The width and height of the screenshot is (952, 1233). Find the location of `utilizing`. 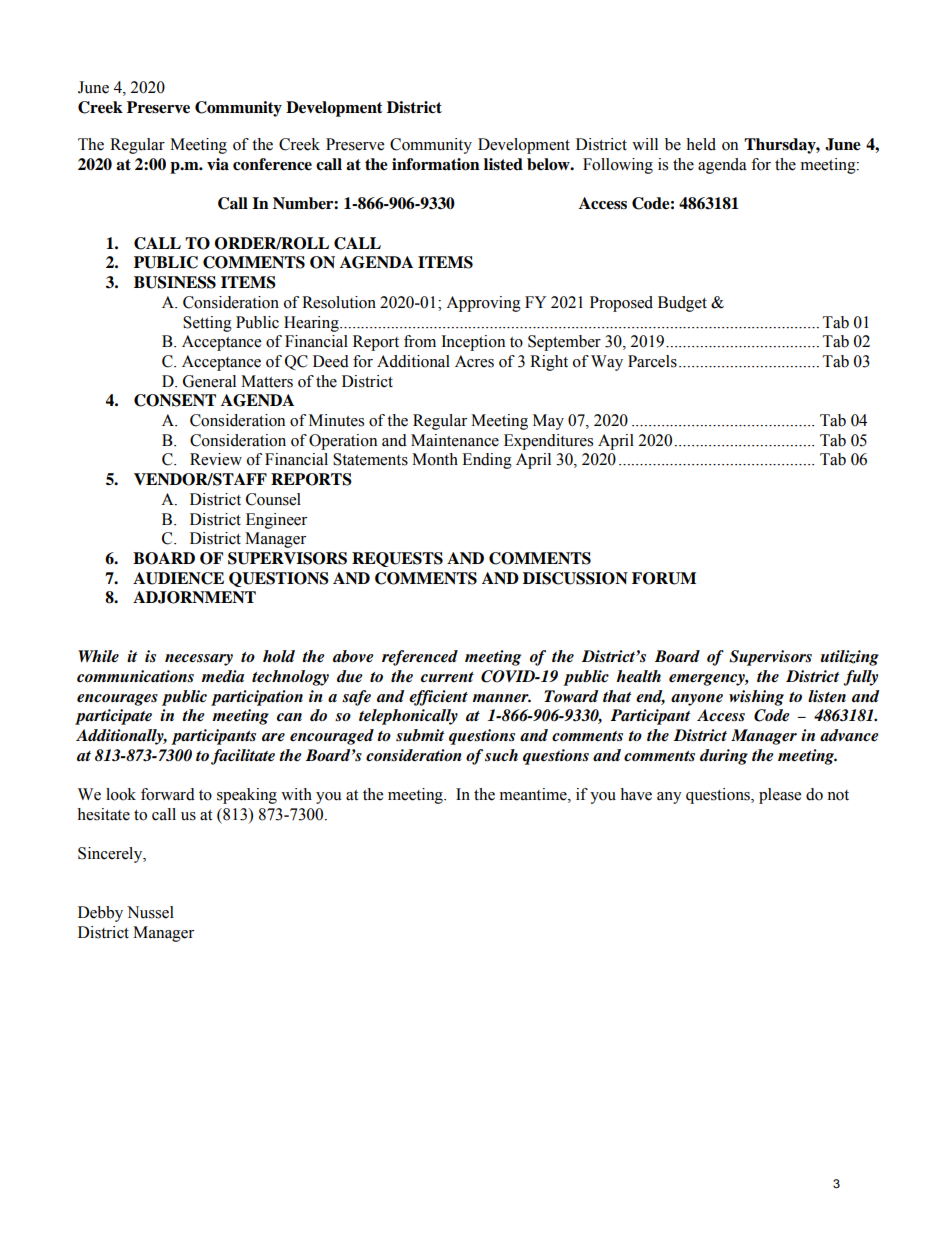

utilizing is located at coordinates (850, 658).
